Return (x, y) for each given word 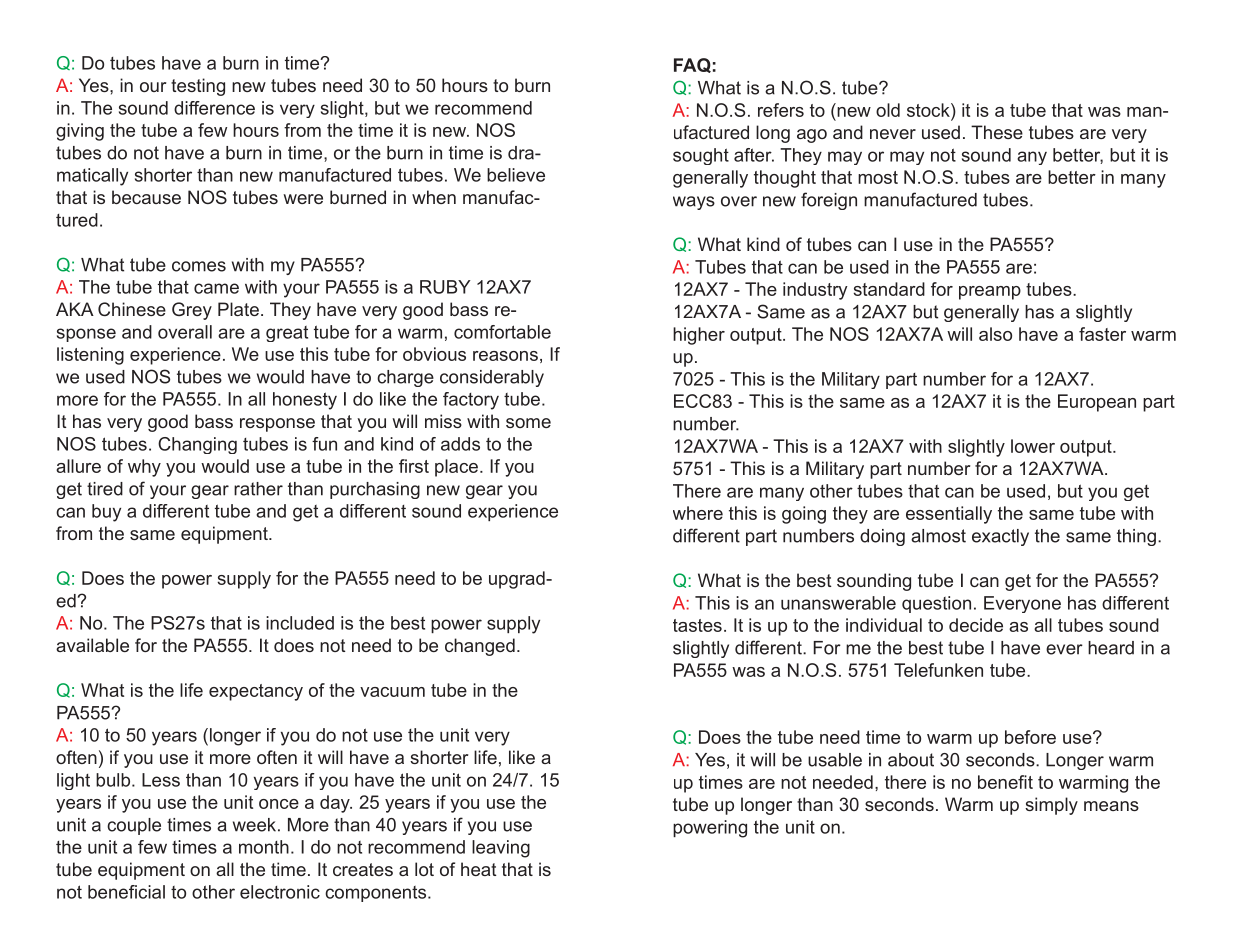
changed (480, 647)
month (264, 847)
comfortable (502, 332)
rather (258, 489)
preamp (990, 293)
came (216, 288)
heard (1111, 648)
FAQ (692, 65)
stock (929, 110)
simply (1051, 806)
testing (198, 87)
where (698, 513)
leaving (501, 849)
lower (1033, 446)
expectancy (256, 692)
